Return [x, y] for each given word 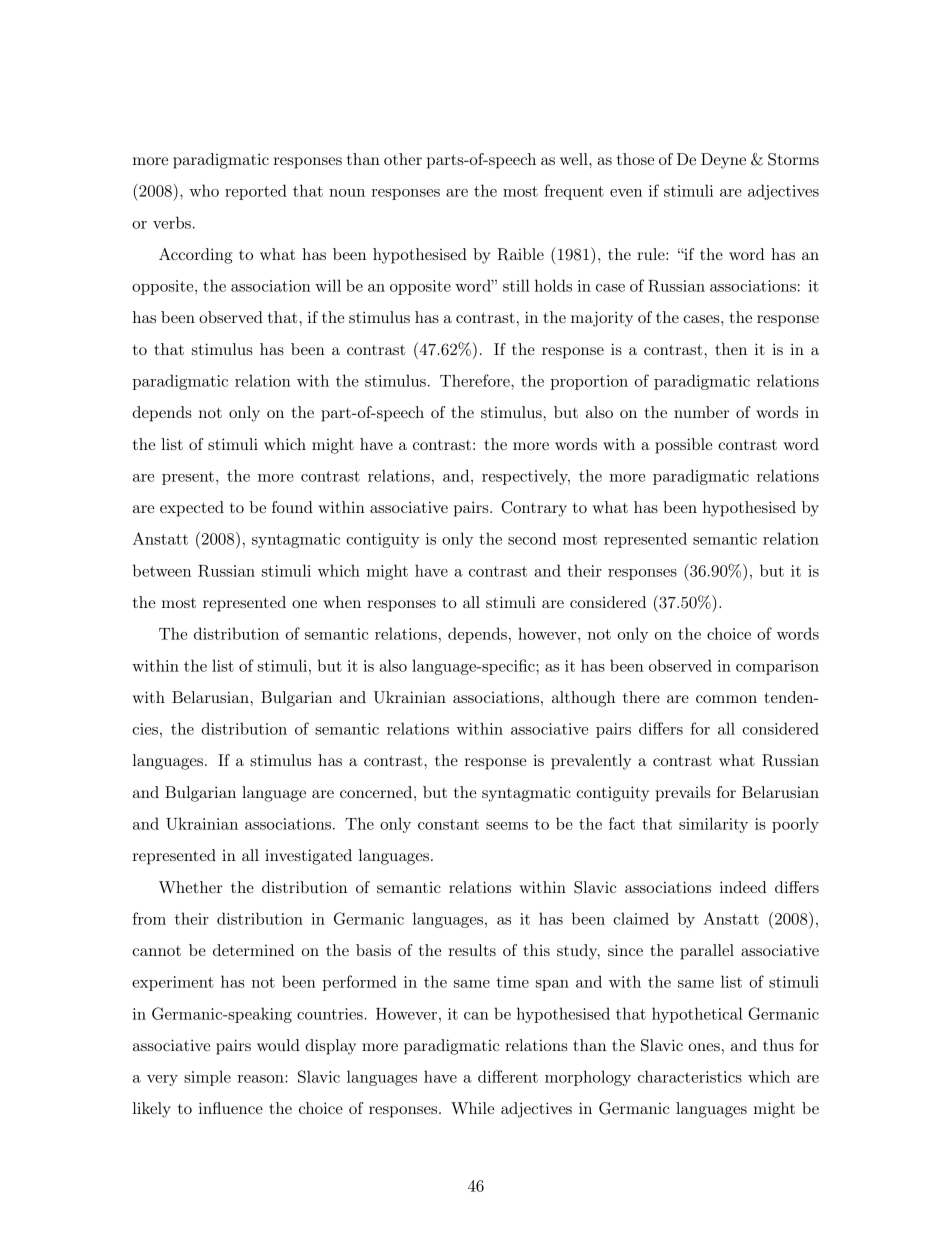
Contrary [534, 509]
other [403, 159]
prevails [683, 794]
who [204, 190]
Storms [793, 159]
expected [192, 509]
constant [448, 824]
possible [683, 446]
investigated [308, 857]
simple [207, 1078]
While [472, 1108]
